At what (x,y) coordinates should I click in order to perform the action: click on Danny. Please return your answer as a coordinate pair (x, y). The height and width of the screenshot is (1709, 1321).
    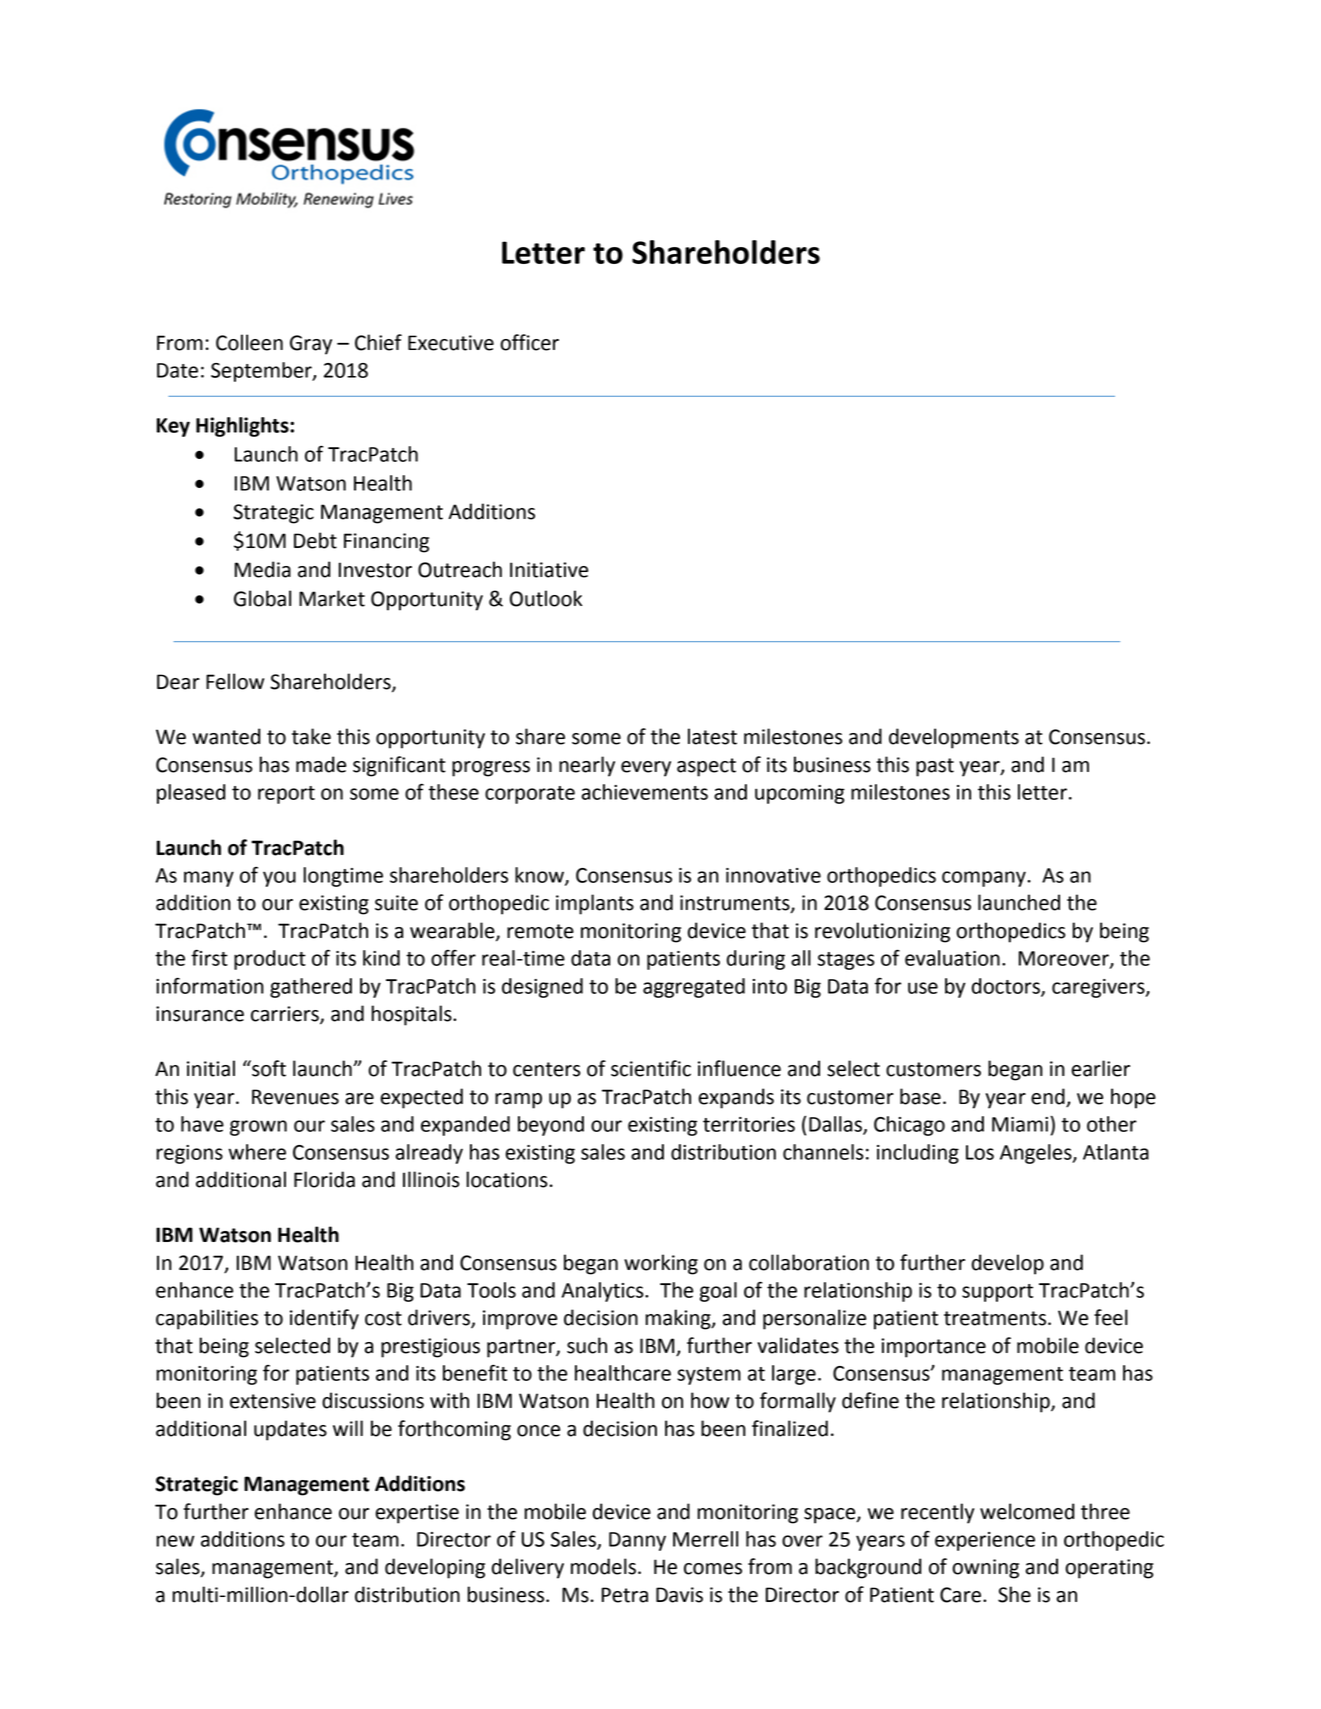
    Looking at the image, I should click on (637, 1541).
